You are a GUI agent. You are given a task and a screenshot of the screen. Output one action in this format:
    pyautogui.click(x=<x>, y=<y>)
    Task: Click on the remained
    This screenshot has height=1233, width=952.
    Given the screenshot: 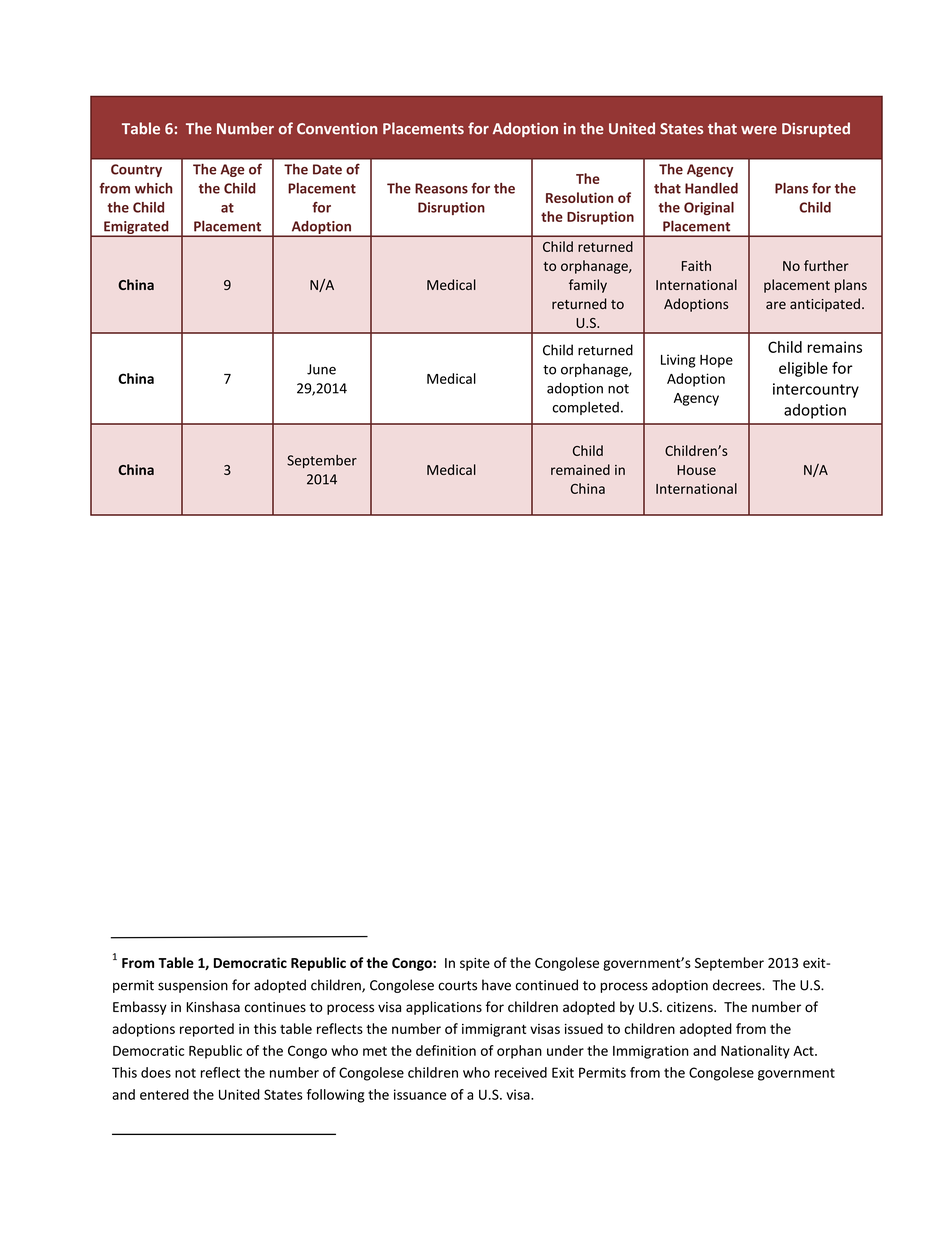 What is the action you would take?
    pyautogui.click(x=580, y=469)
